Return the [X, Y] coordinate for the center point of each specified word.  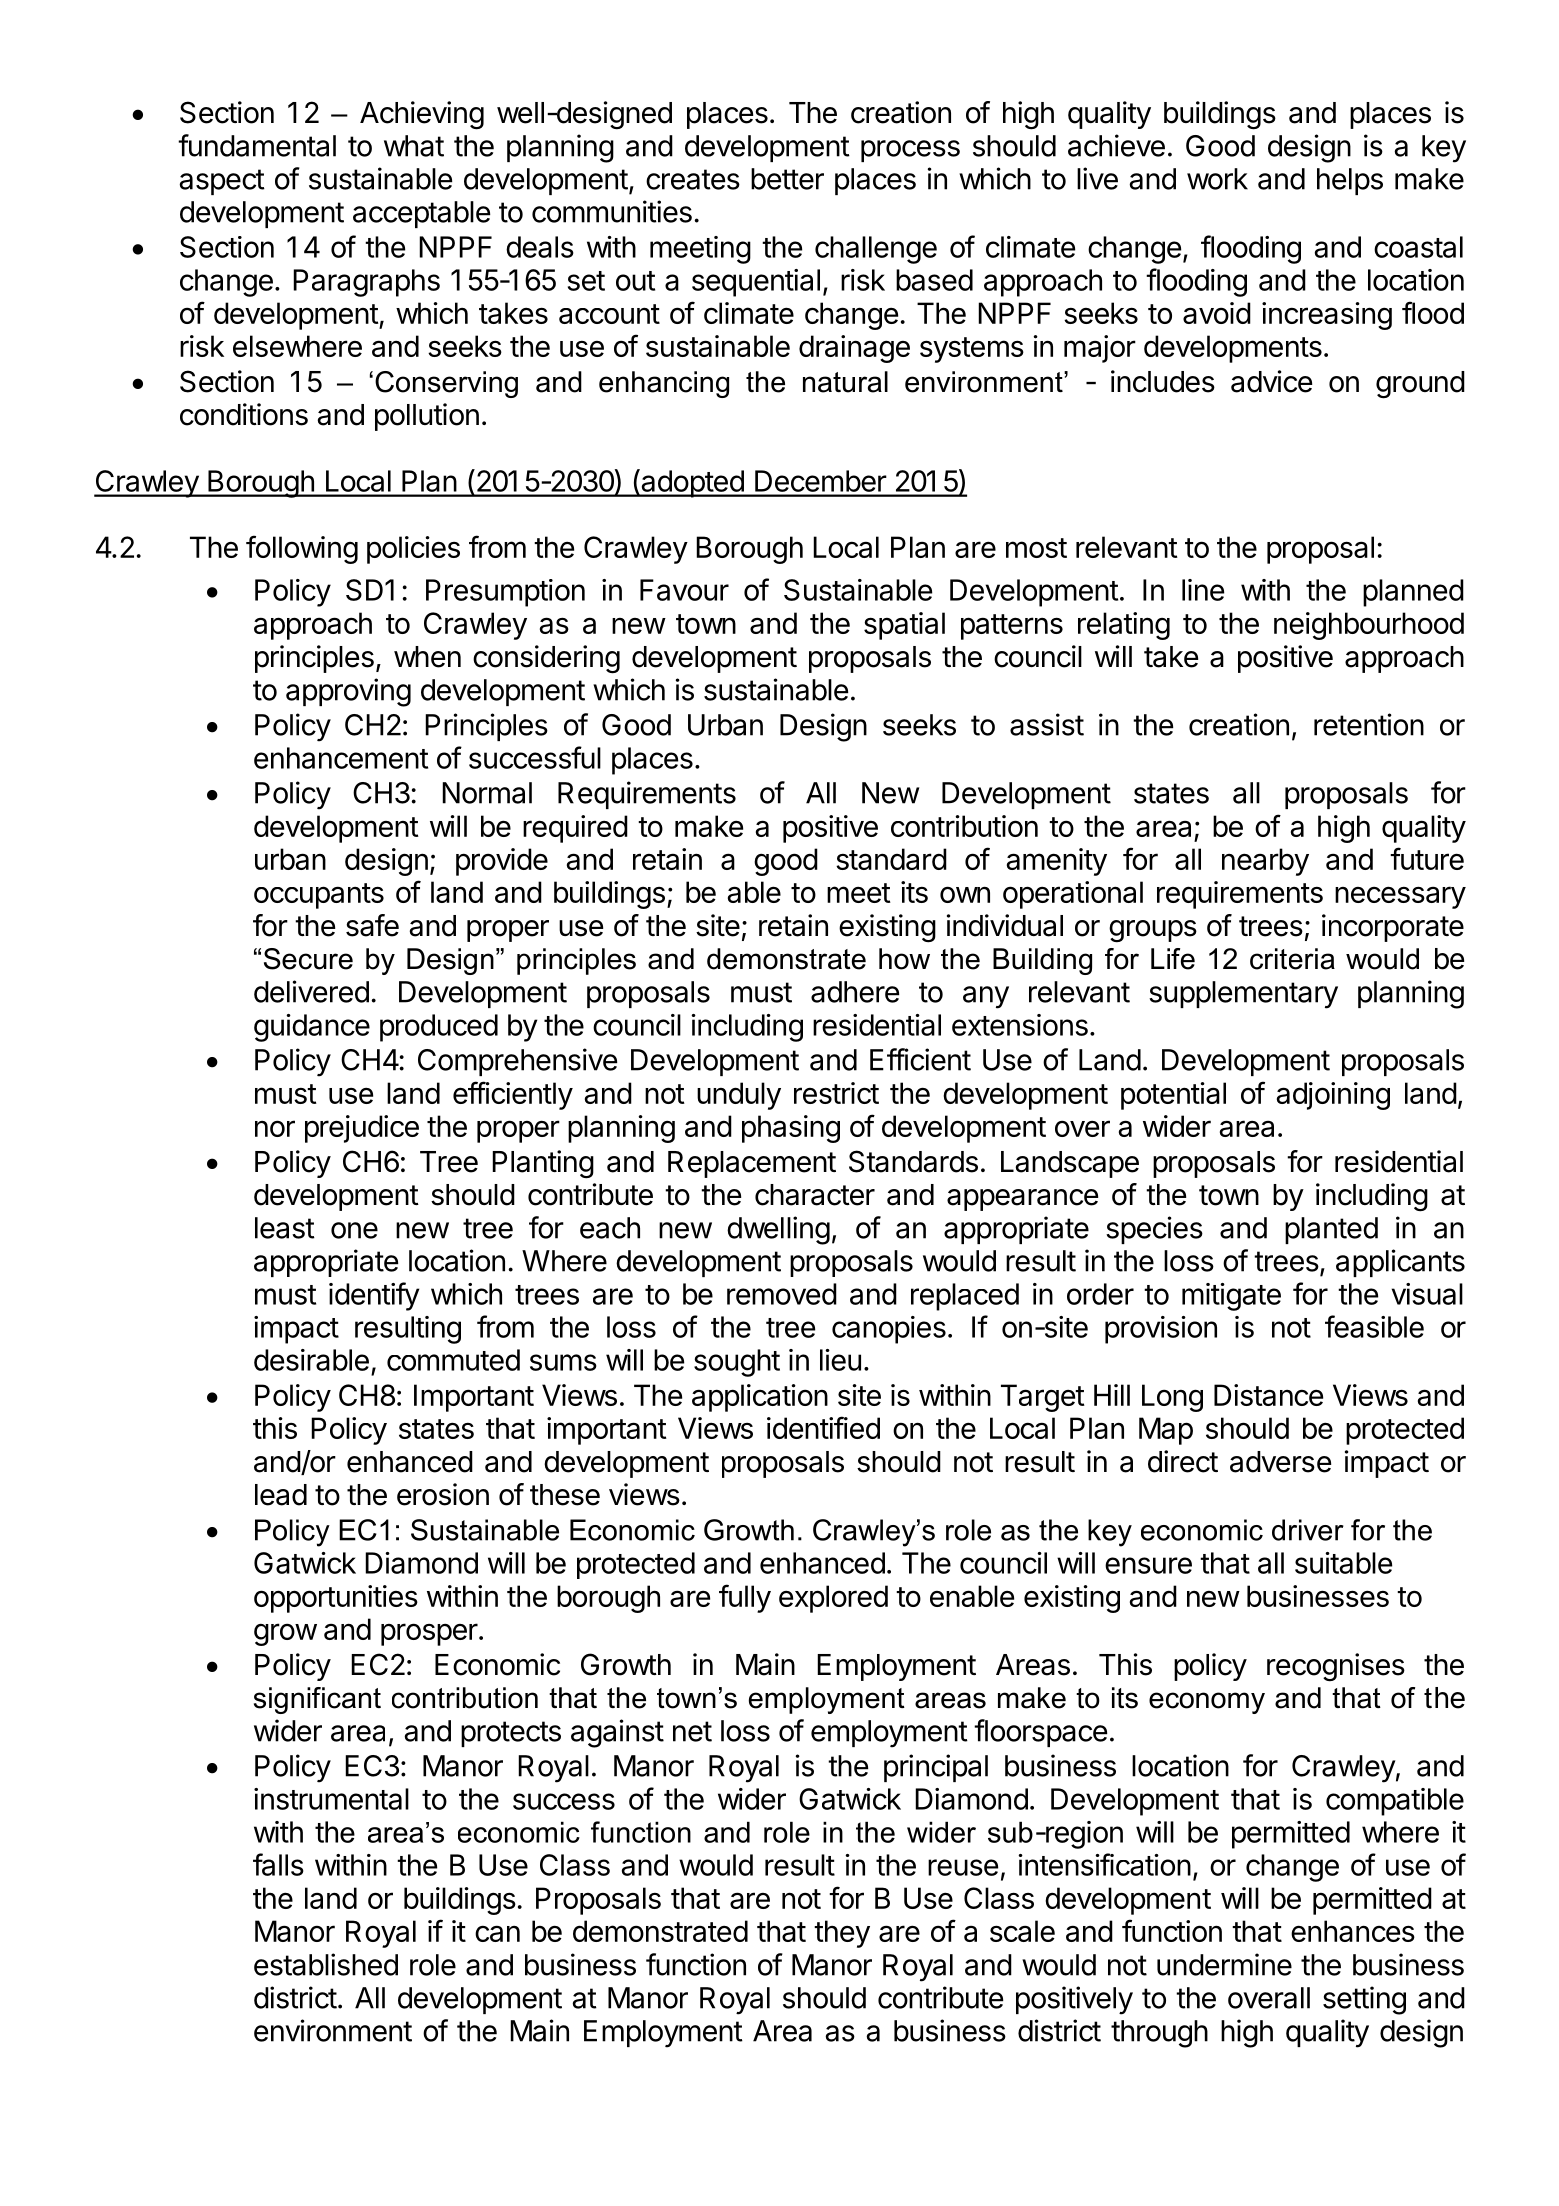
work [1217, 179]
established [326, 1964]
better [787, 179]
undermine [1224, 1964]
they [842, 1934]
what [414, 146]
